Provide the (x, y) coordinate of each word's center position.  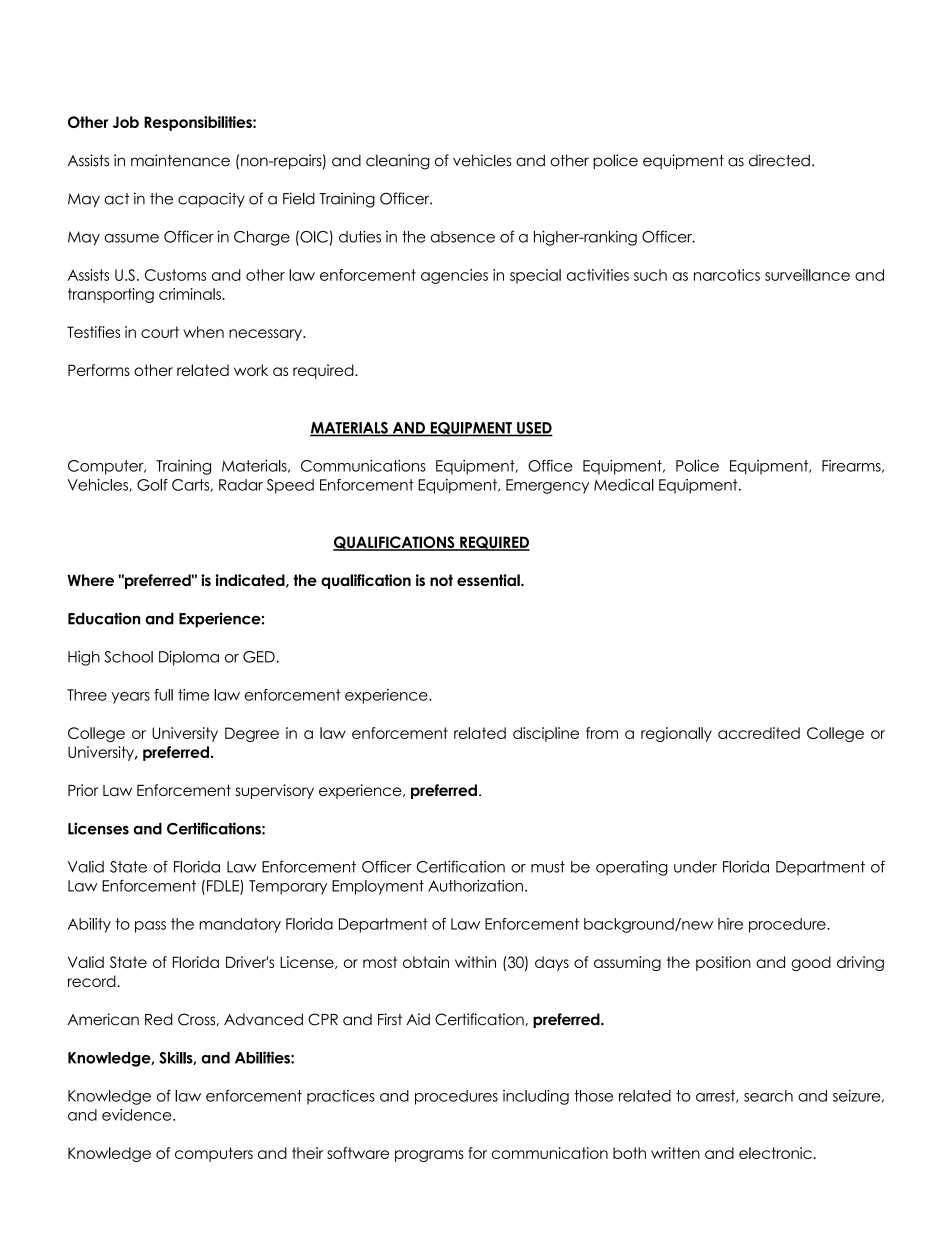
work (251, 370)
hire (730, 924)
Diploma (189, 658)
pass (150, 927)
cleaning (398, 162)
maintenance (180, 160)
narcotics (727, 275)
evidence (138, 1115)
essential (489, 580)
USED (534, 429)
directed (779, 160)
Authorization (475, 886)
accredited (759, 733)
